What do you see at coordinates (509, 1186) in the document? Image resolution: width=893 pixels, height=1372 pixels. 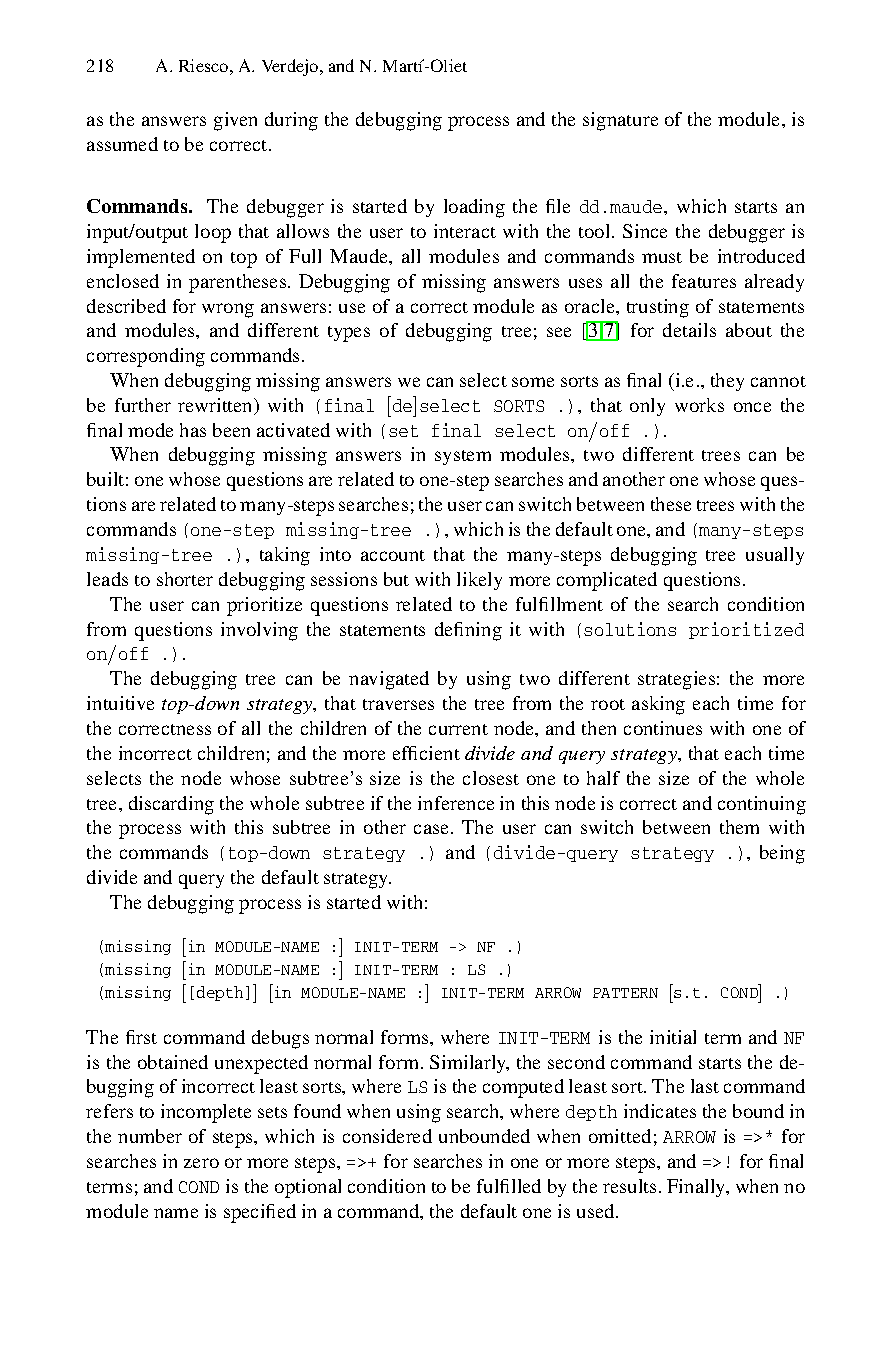 I see `fulfilled` at bounding box center [509, 1186].
